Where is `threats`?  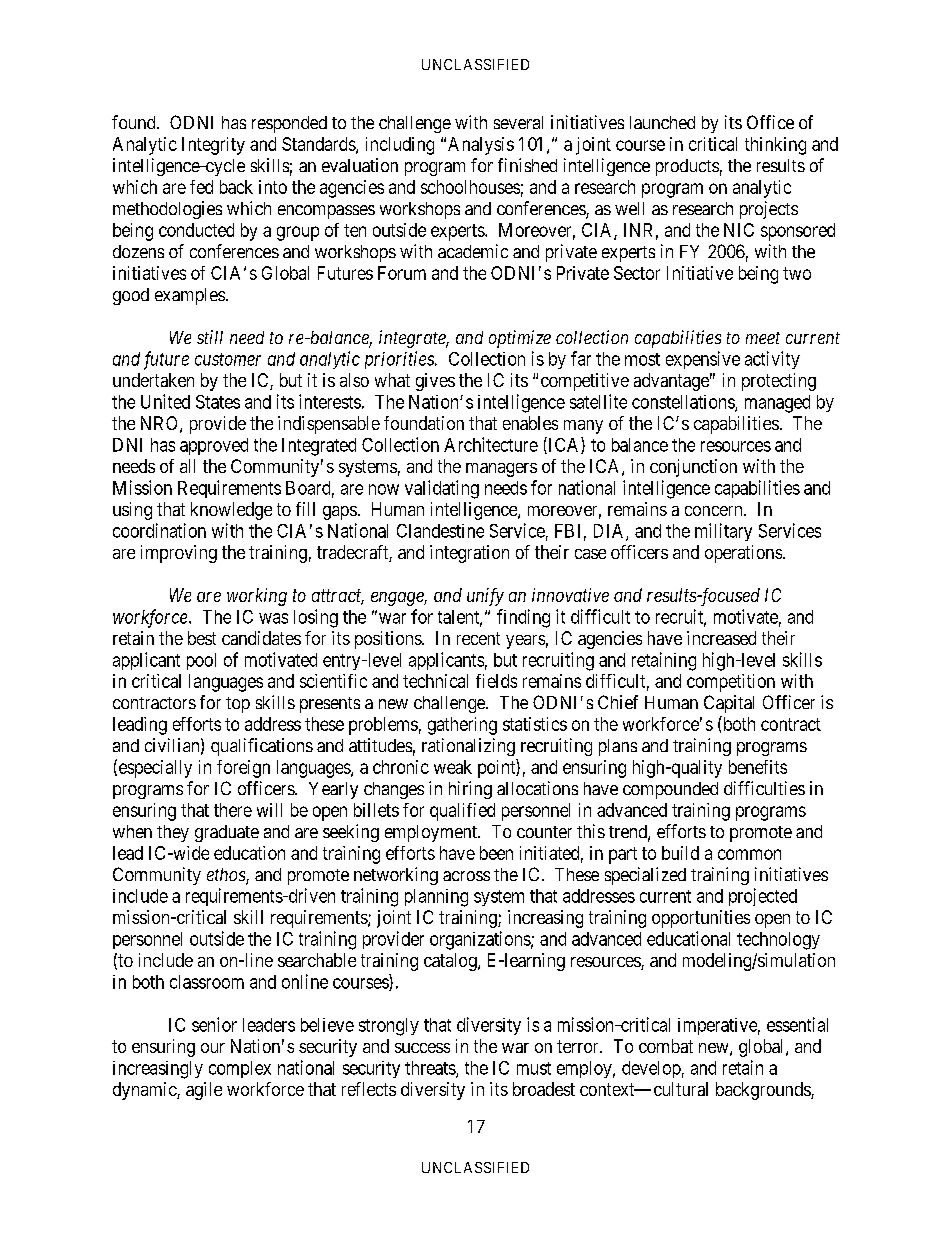 threats is located at coordinates (431, 1069).
